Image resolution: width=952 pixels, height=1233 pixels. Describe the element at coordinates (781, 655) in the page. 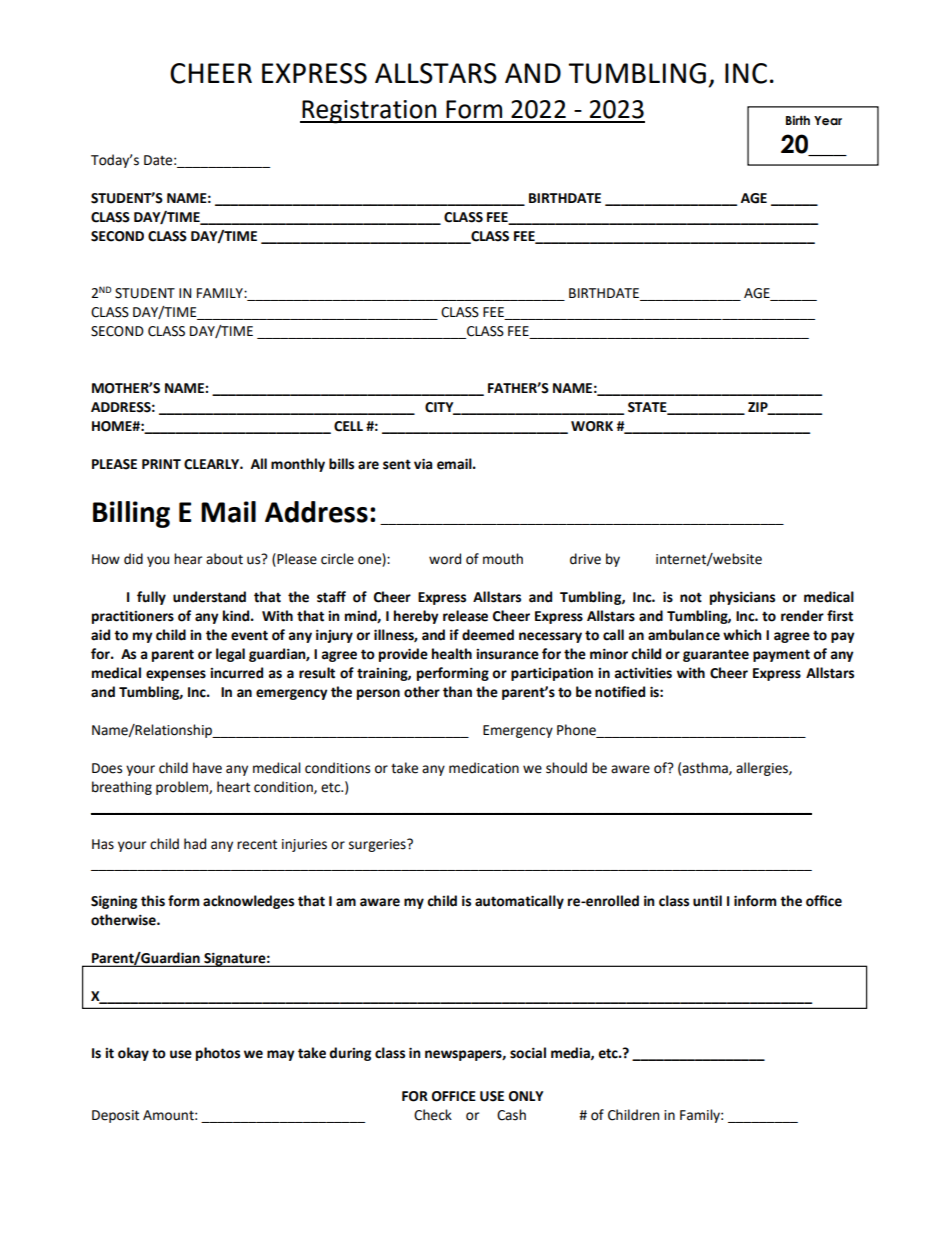

I see `payment` at that location.
